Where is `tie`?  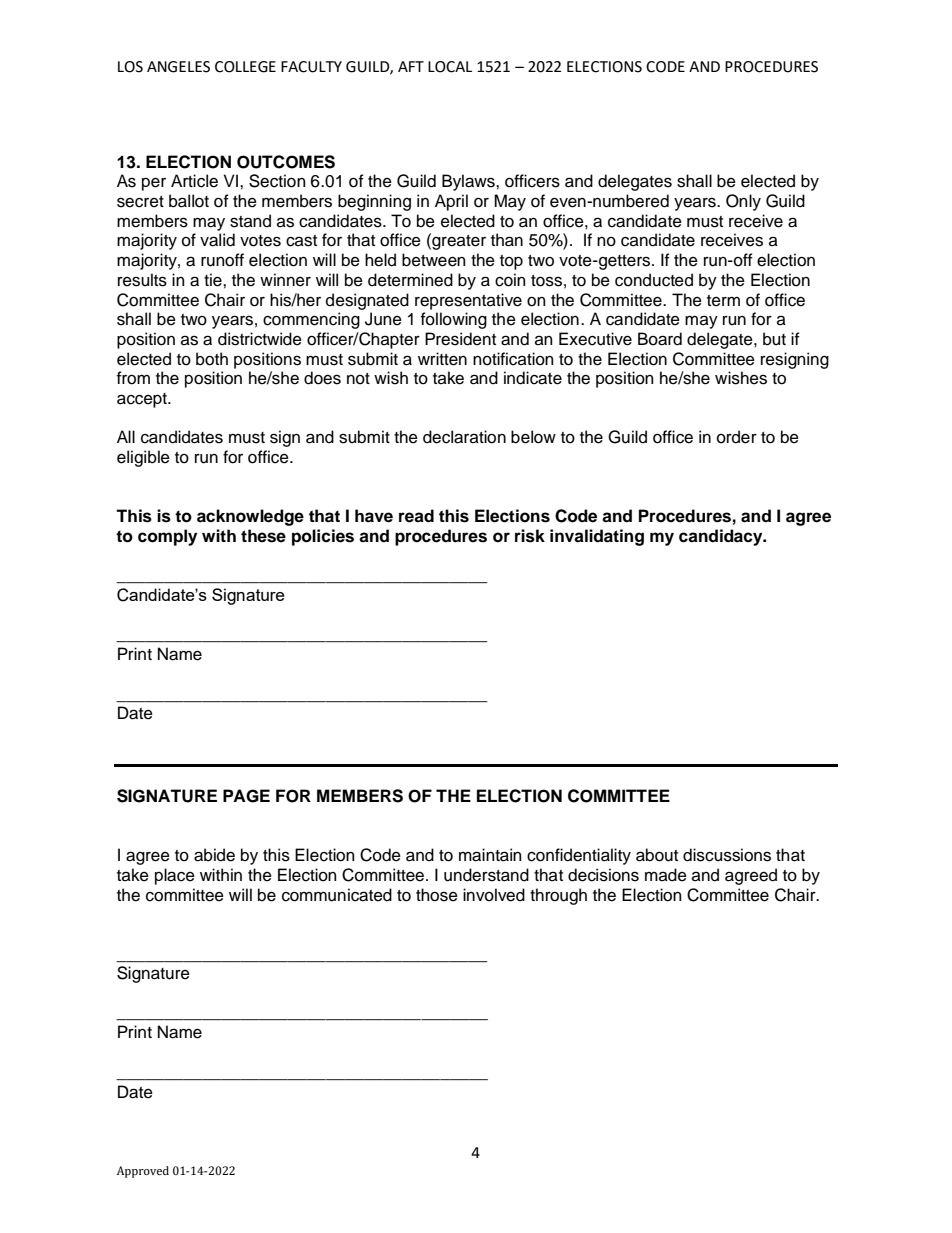 tie is located at coordinates (214, 280).
